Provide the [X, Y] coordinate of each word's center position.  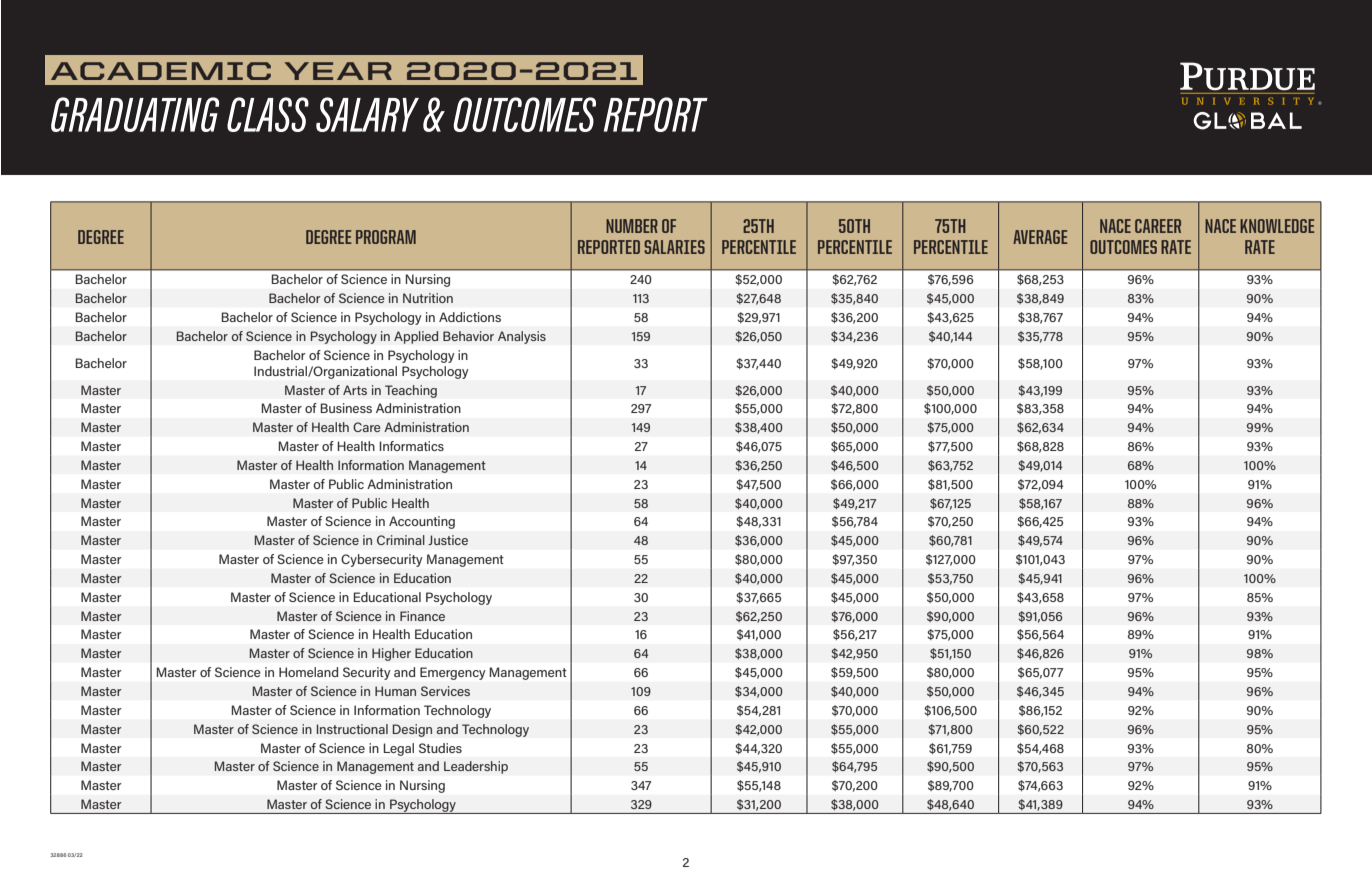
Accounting [422, 522]
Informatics [411, 446]
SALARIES [674, 247]
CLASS [268, 114]
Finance [422, 616]
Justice [448, 540]
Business [346, 408]
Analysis [522, 337]
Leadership [476, 767]
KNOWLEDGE [1277, 226]
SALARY [367, 114]
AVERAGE [1040, 237]
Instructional [352, 729]
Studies [440, 748]
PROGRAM [386, 237]
